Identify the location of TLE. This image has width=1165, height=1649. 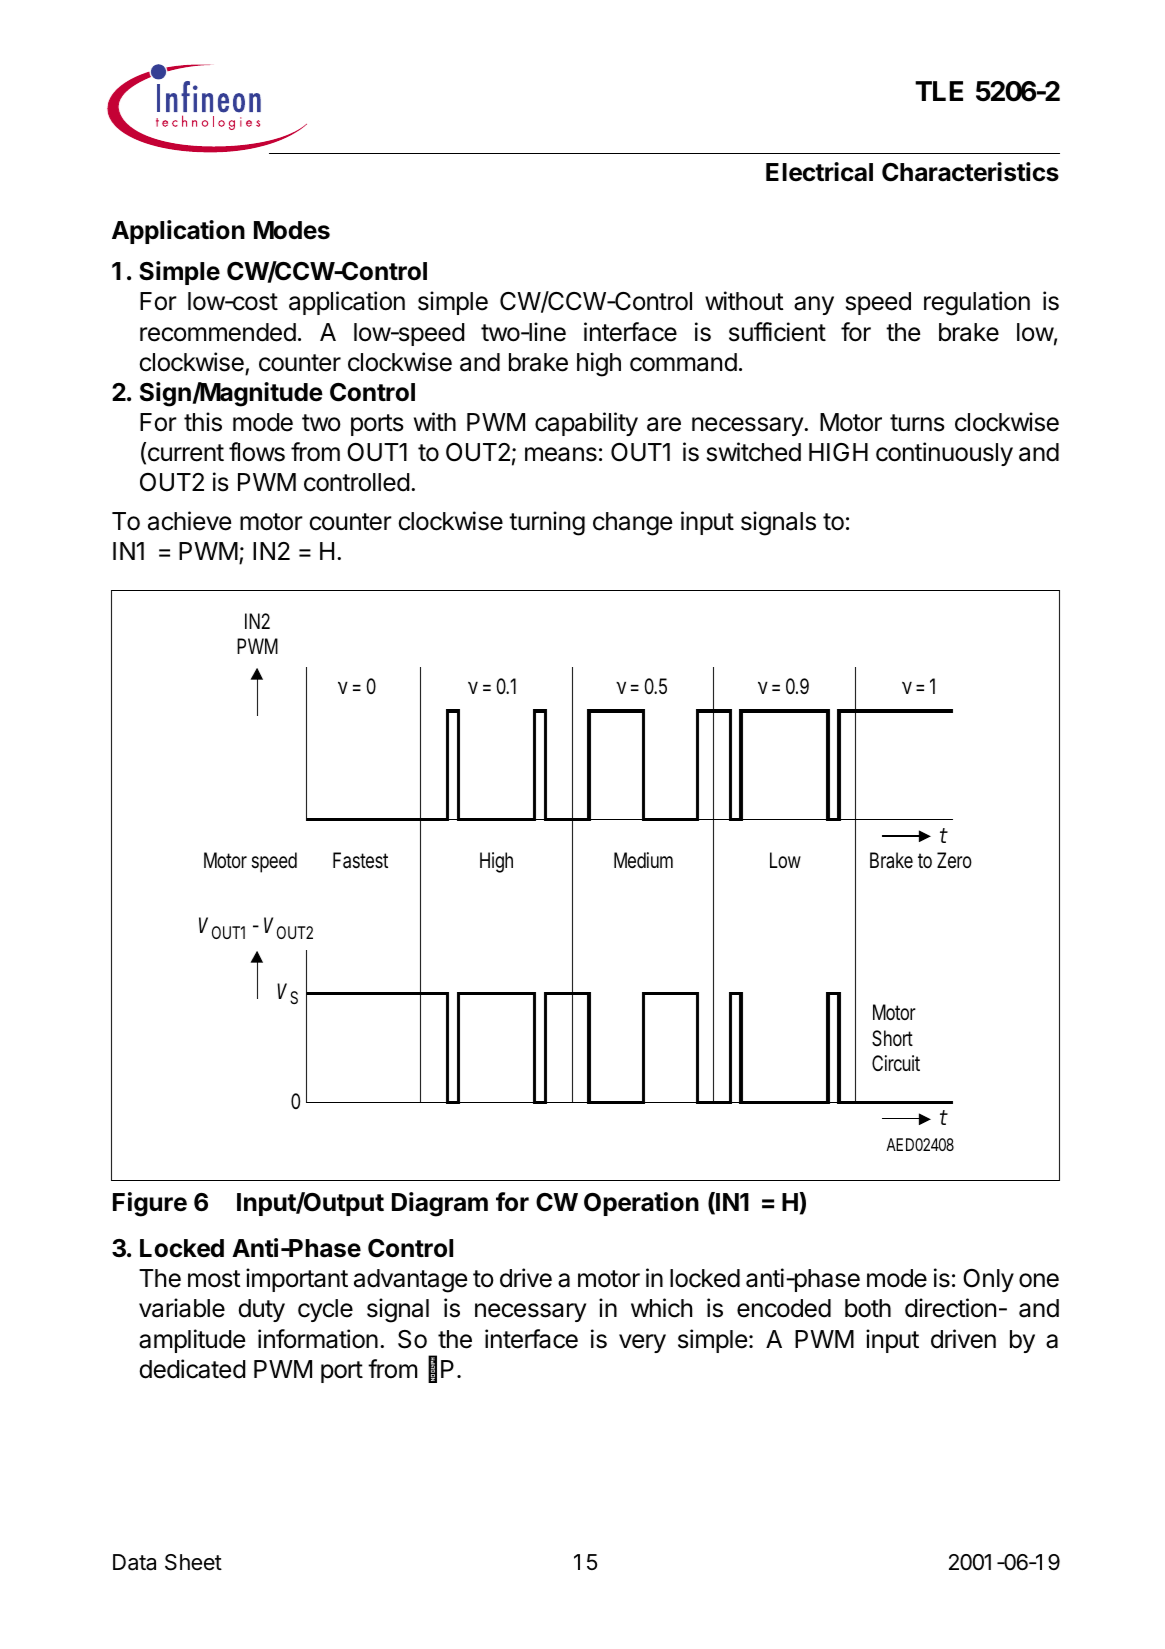
(939, 91).
